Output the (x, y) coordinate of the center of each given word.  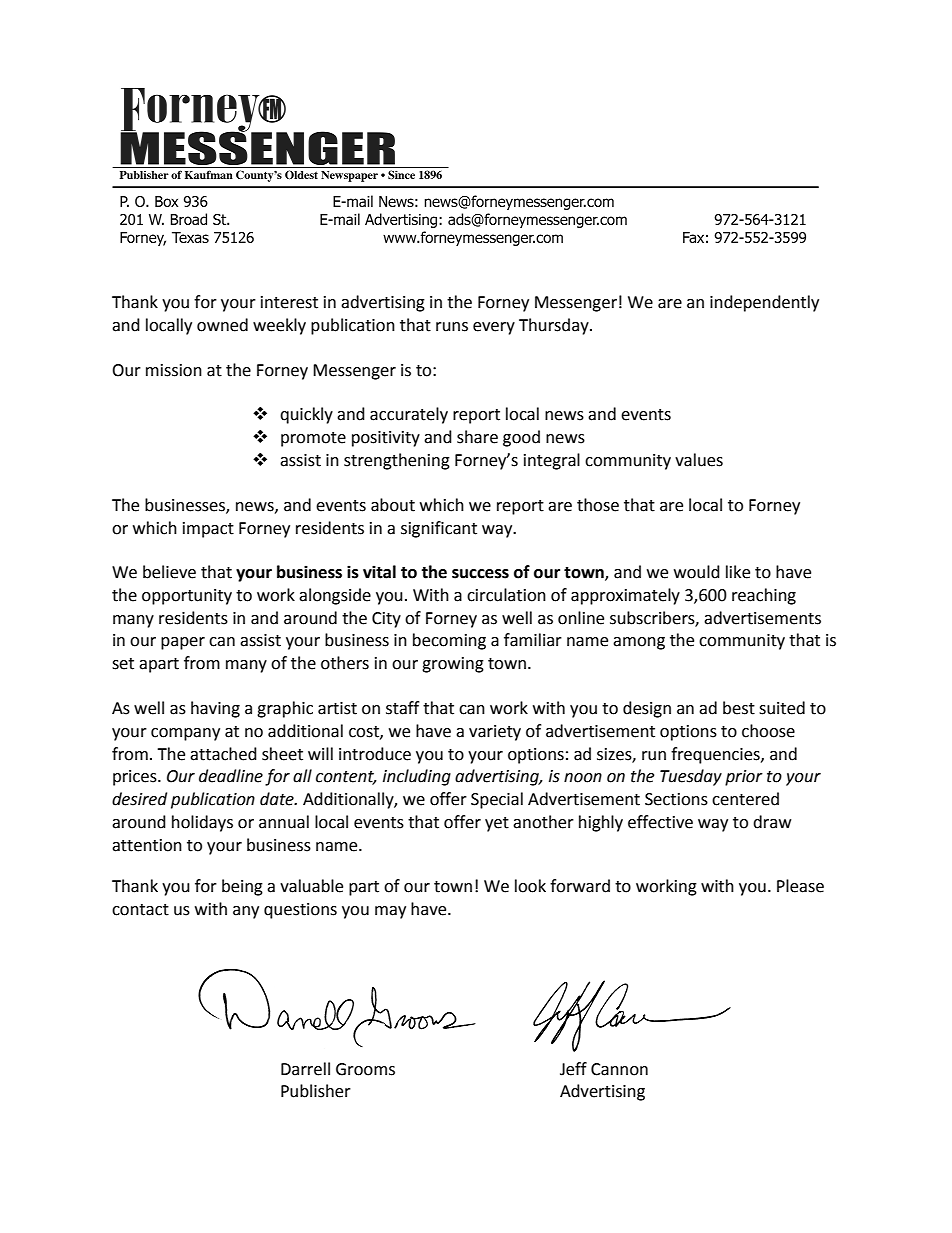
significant (439, 529)
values (699, 460)
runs (452, 327)
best (739, 708)
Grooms (365, 1069)
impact (208, 530)
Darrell (305, 1069)
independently (764, 303)
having (215, 709)
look (530, 886)
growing (453, 665)
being (242, 887)
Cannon (619, 1069)
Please (800, 886)
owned (222, 325)
